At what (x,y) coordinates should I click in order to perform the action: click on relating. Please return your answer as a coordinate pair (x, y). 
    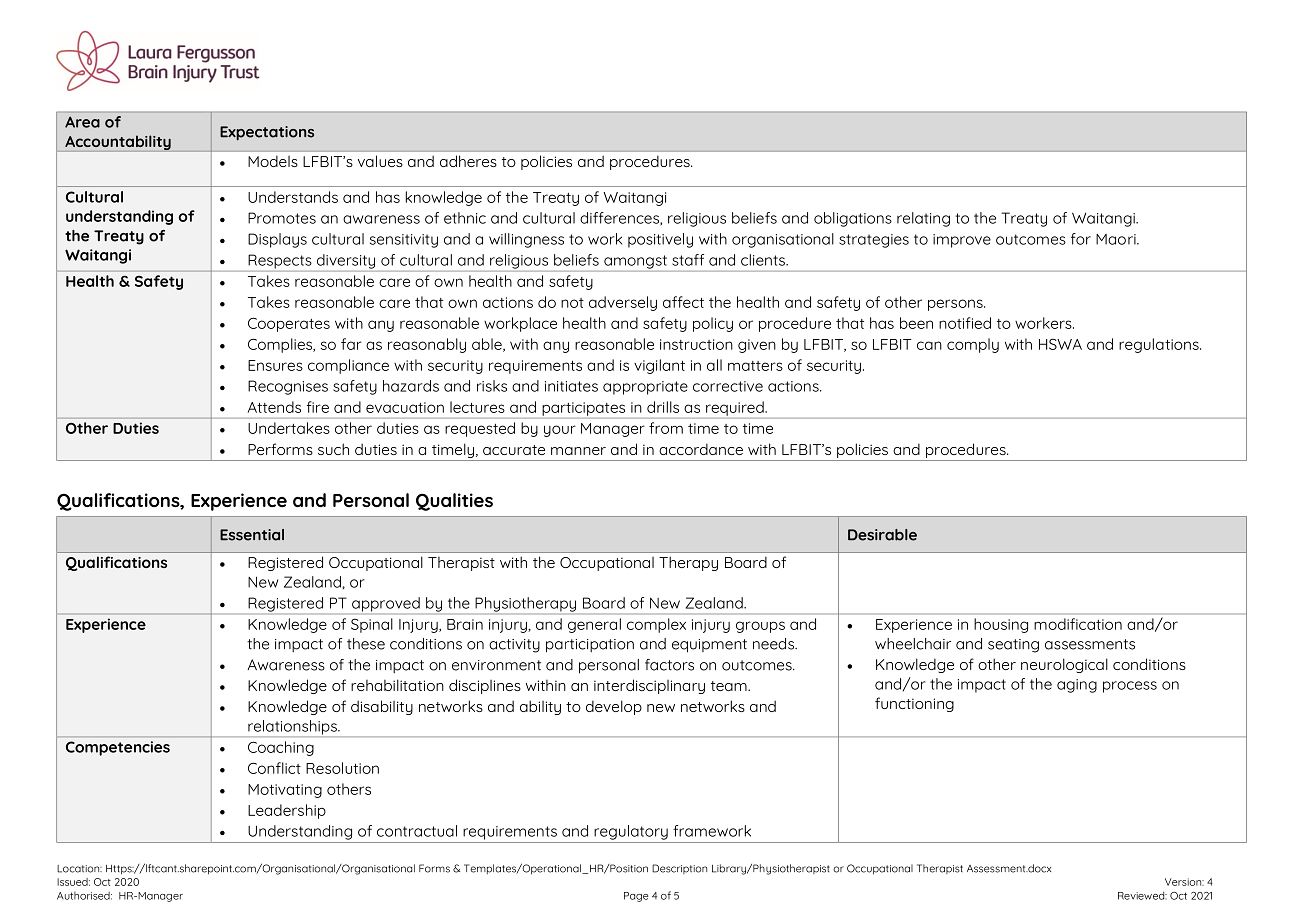
    Looking at the image, I should click on (923, 219).
